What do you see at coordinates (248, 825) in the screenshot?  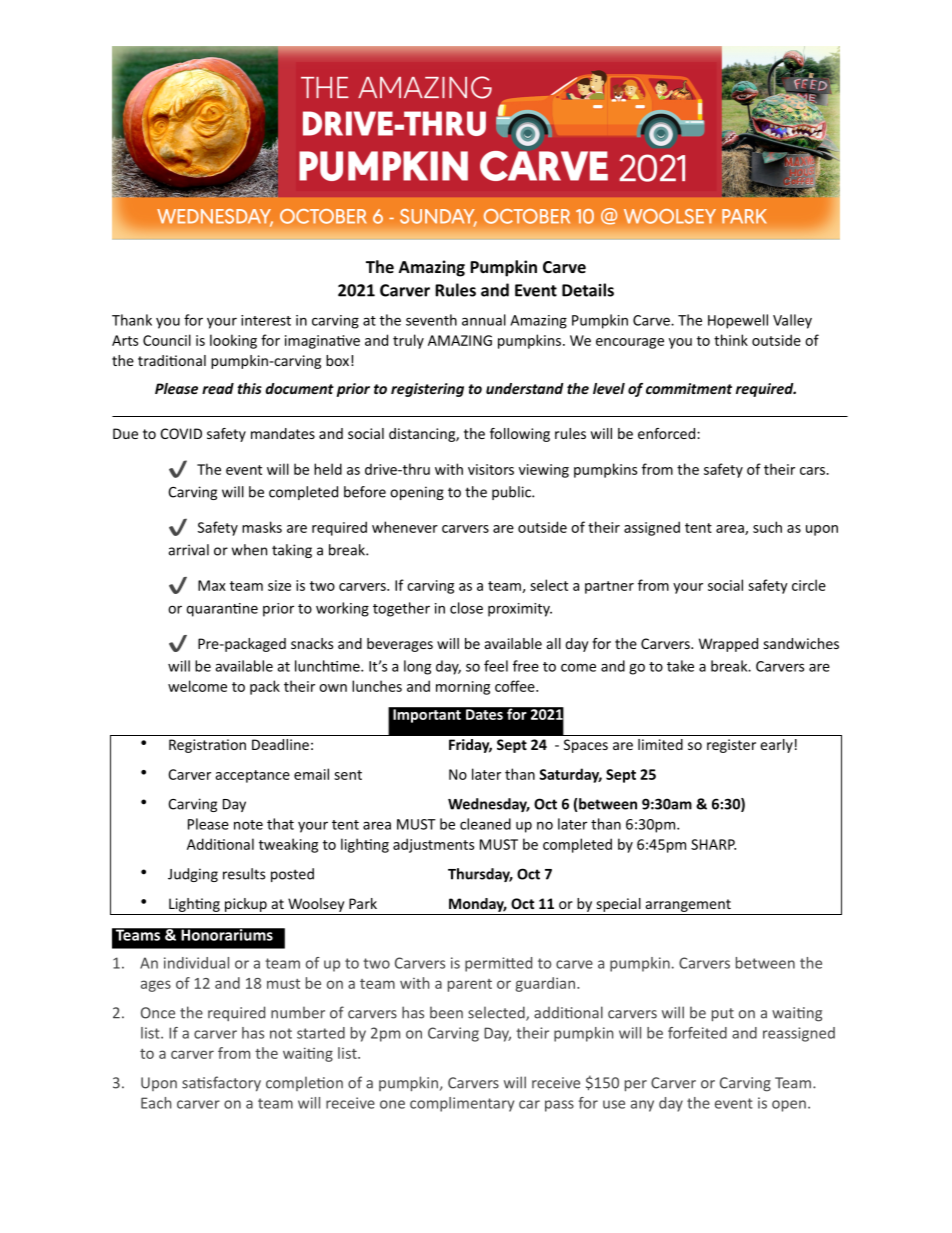 I see `note` at bounding box center [248, 825].
